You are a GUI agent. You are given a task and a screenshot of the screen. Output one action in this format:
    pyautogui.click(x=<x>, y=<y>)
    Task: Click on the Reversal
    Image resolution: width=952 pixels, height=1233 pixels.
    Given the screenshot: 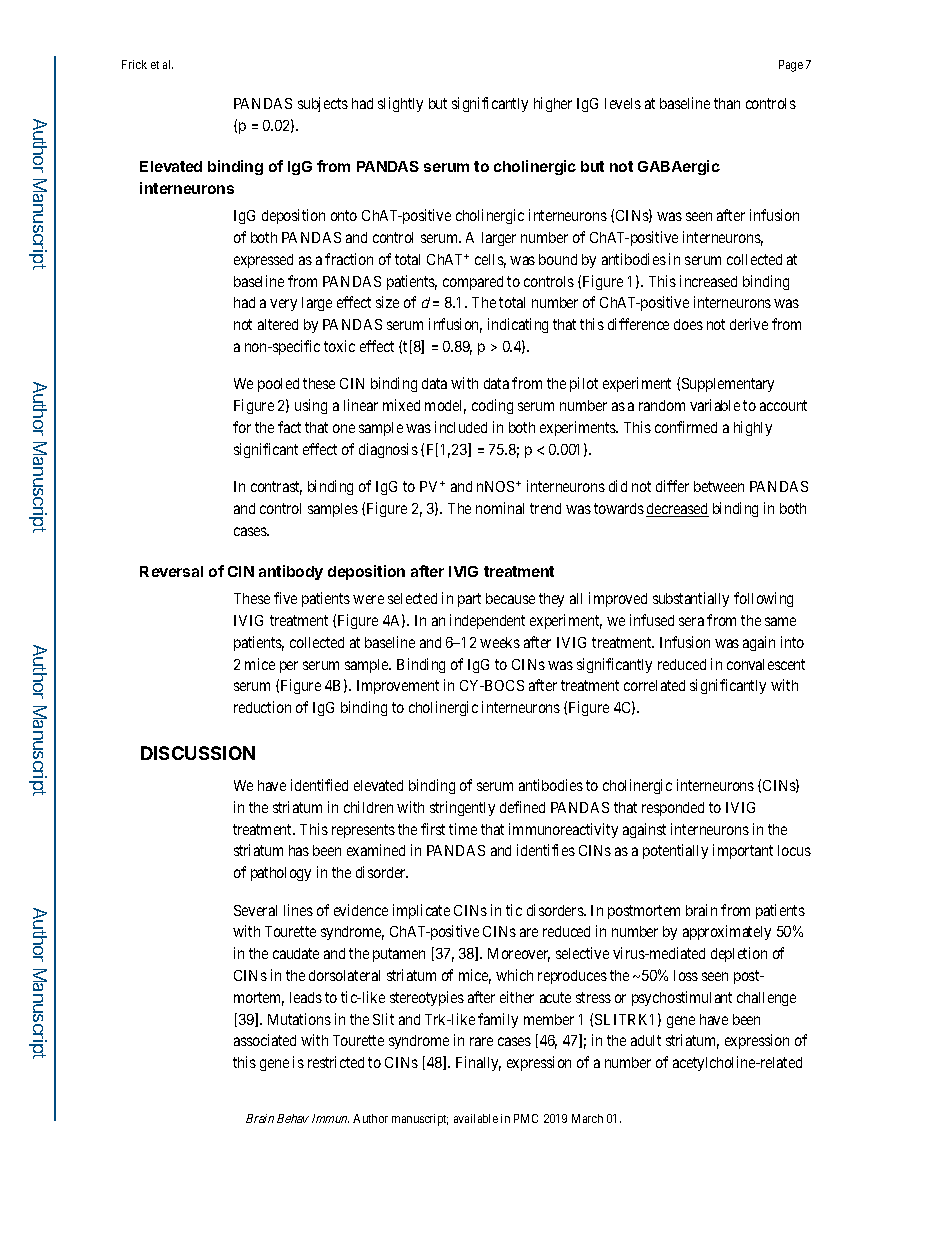 What is the action you would take?
    pyautogui.click(x=171, y=571)
